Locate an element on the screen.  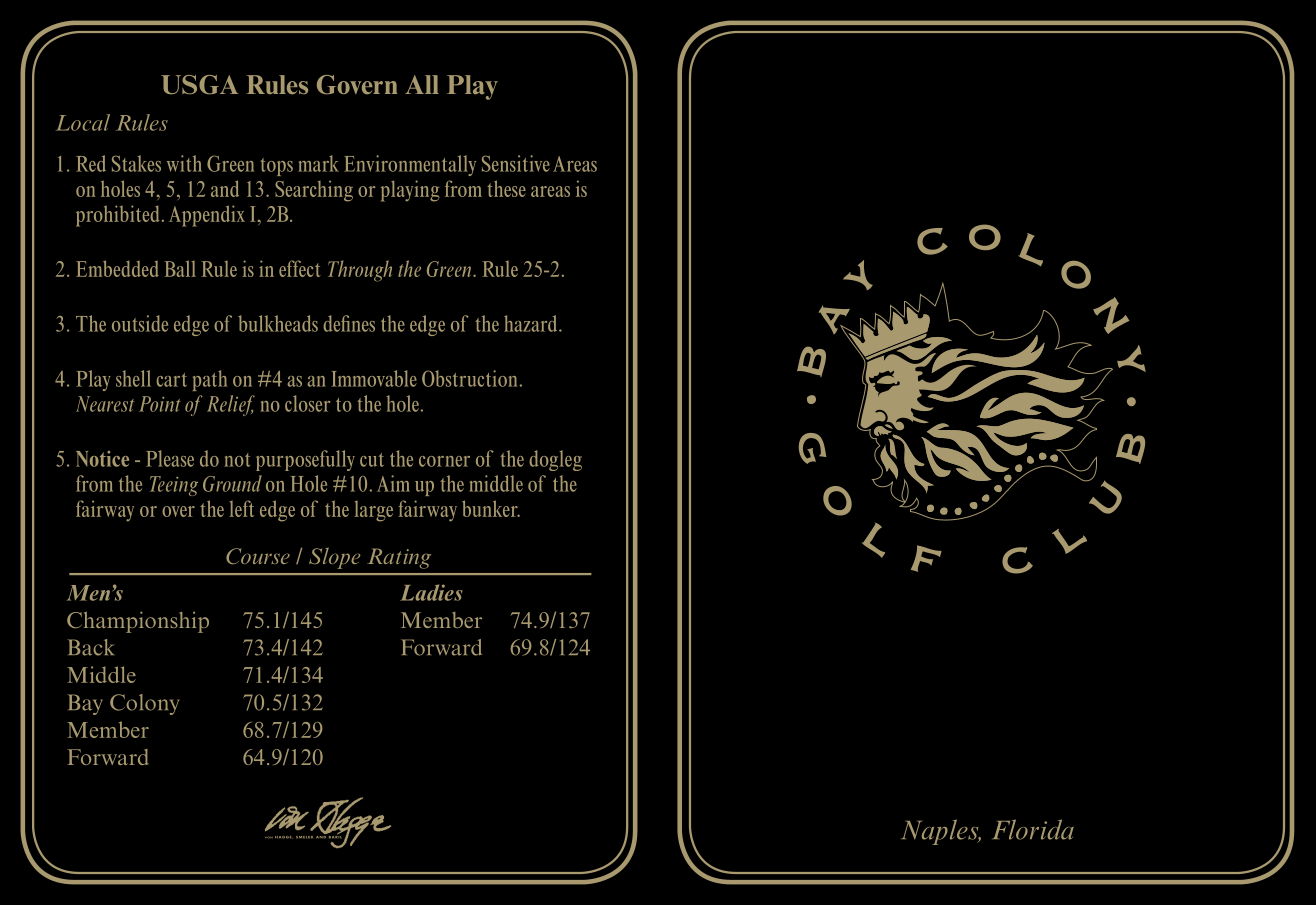
hazard is located at coordinates (532, 323).
